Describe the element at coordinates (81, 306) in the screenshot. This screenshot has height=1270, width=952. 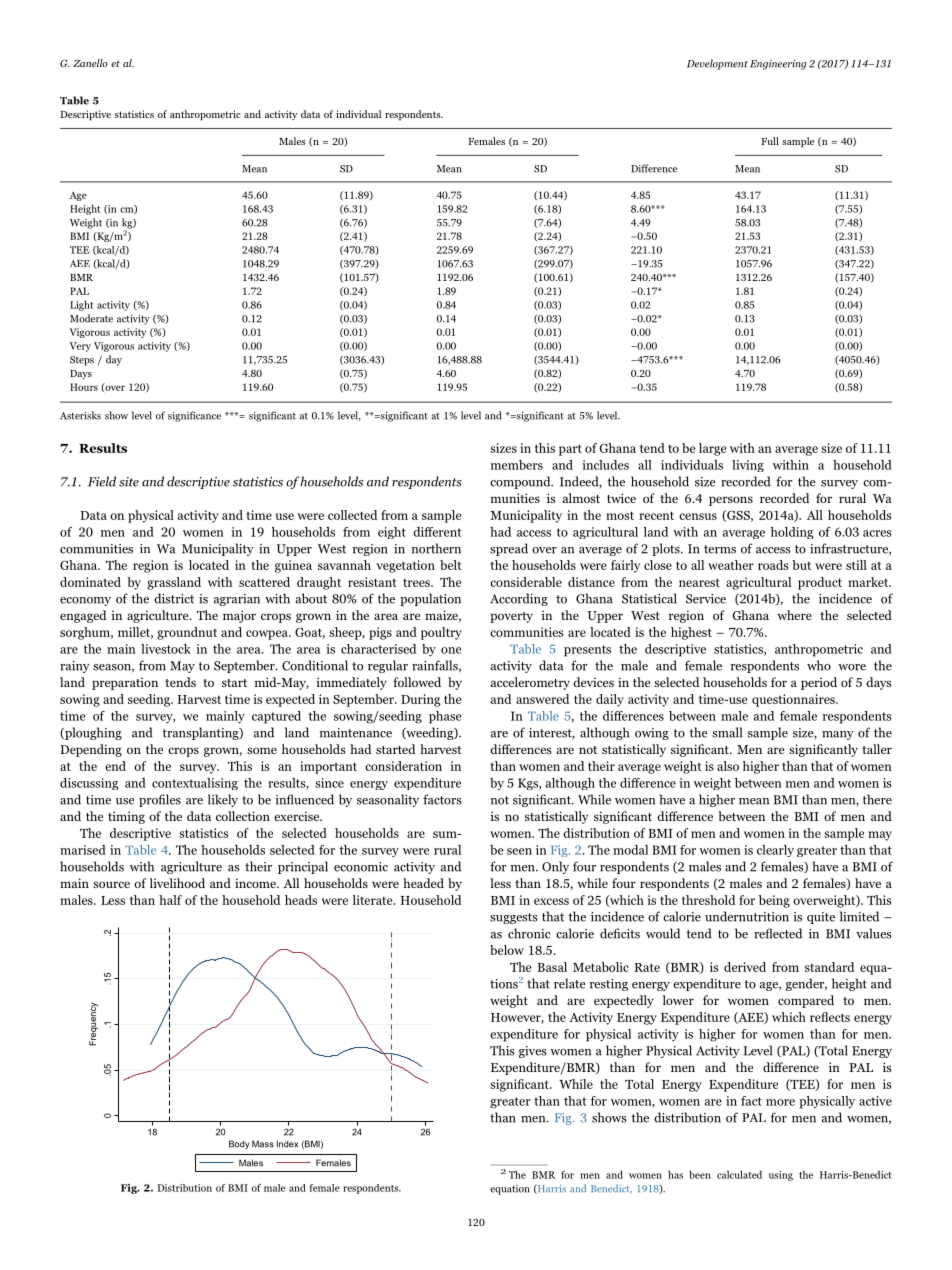
I see `Light` at that location.
